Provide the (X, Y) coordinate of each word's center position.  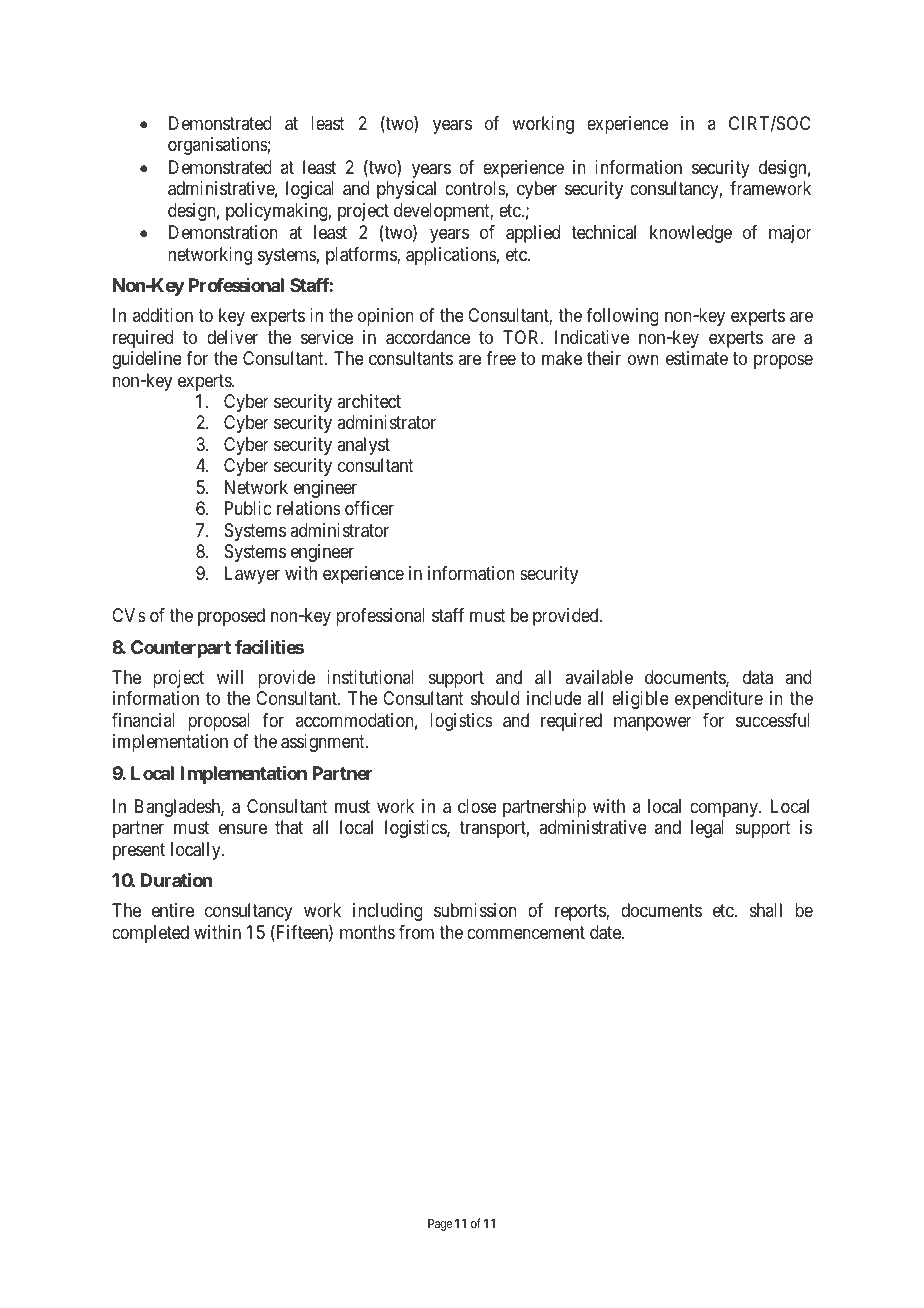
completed (150, 934)
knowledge (691, 234)
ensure (243, 829)
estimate (697, 358)
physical (406, 190)
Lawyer (252, 575)
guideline (147, 360)
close (477, 806)
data (758, 677)
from (416, 932)
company (725, 809)
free (501, 358)
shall (766, 910)
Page (440, 1225)
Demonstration (223, 232)
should (495, 698)
